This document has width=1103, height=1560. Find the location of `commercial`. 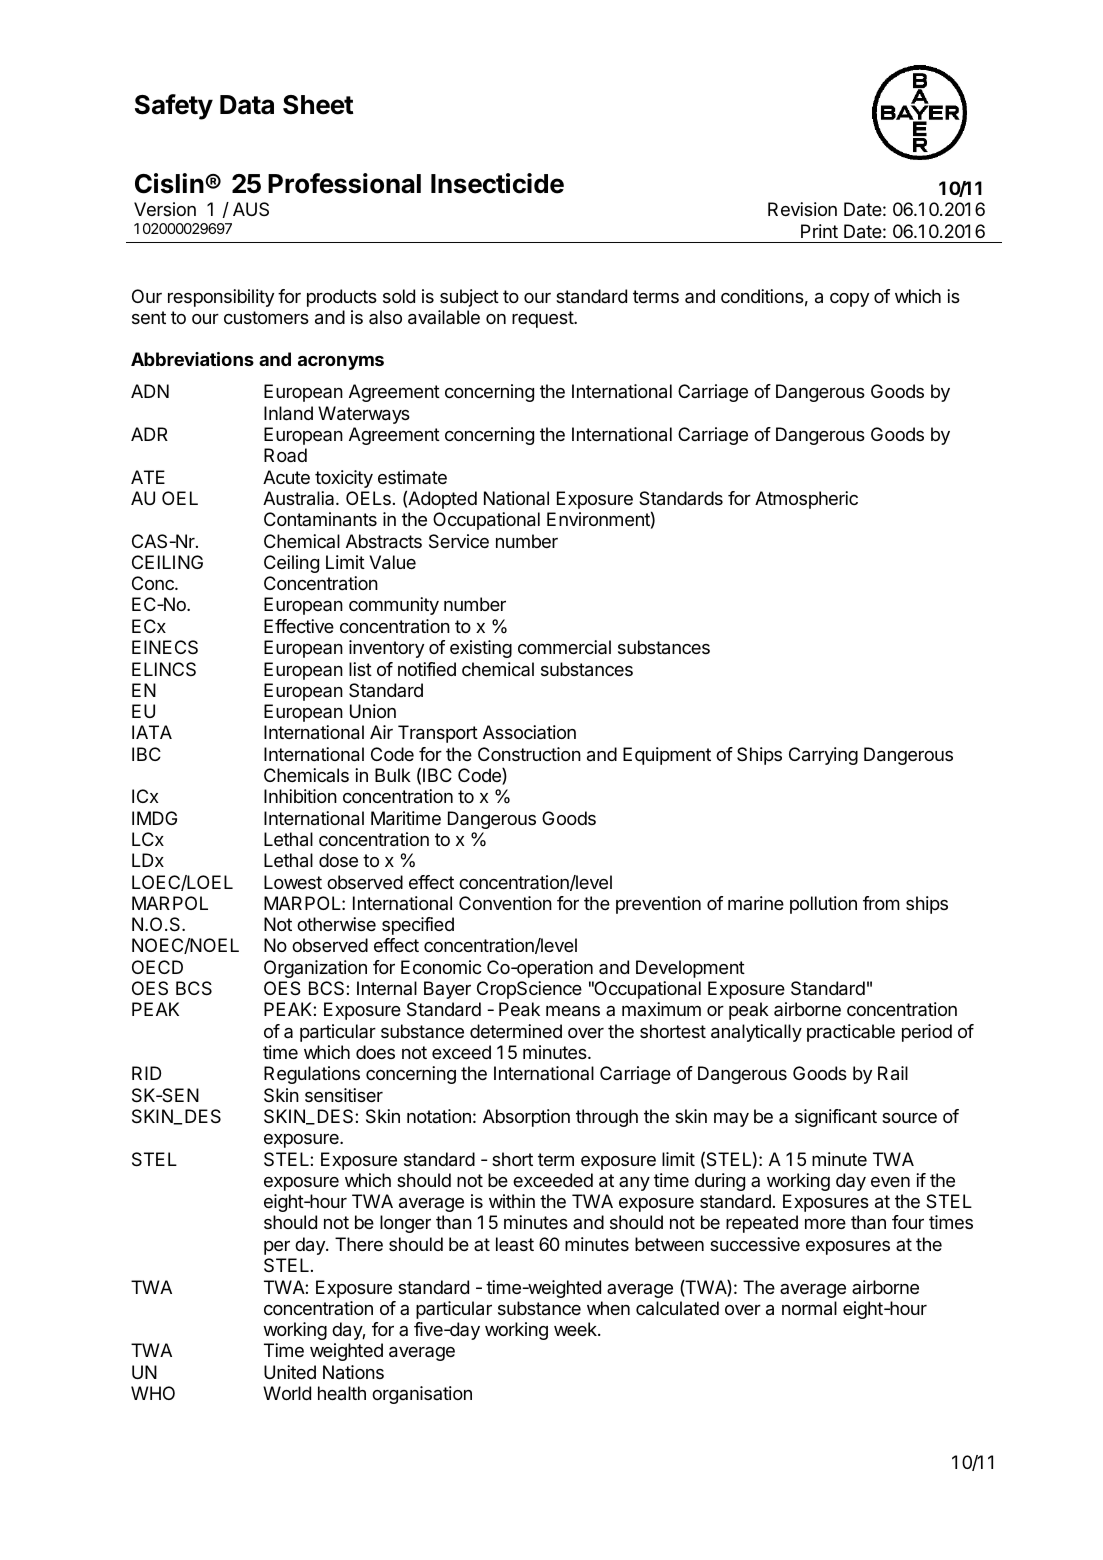

commercial is located at coordinates (564, 647).
